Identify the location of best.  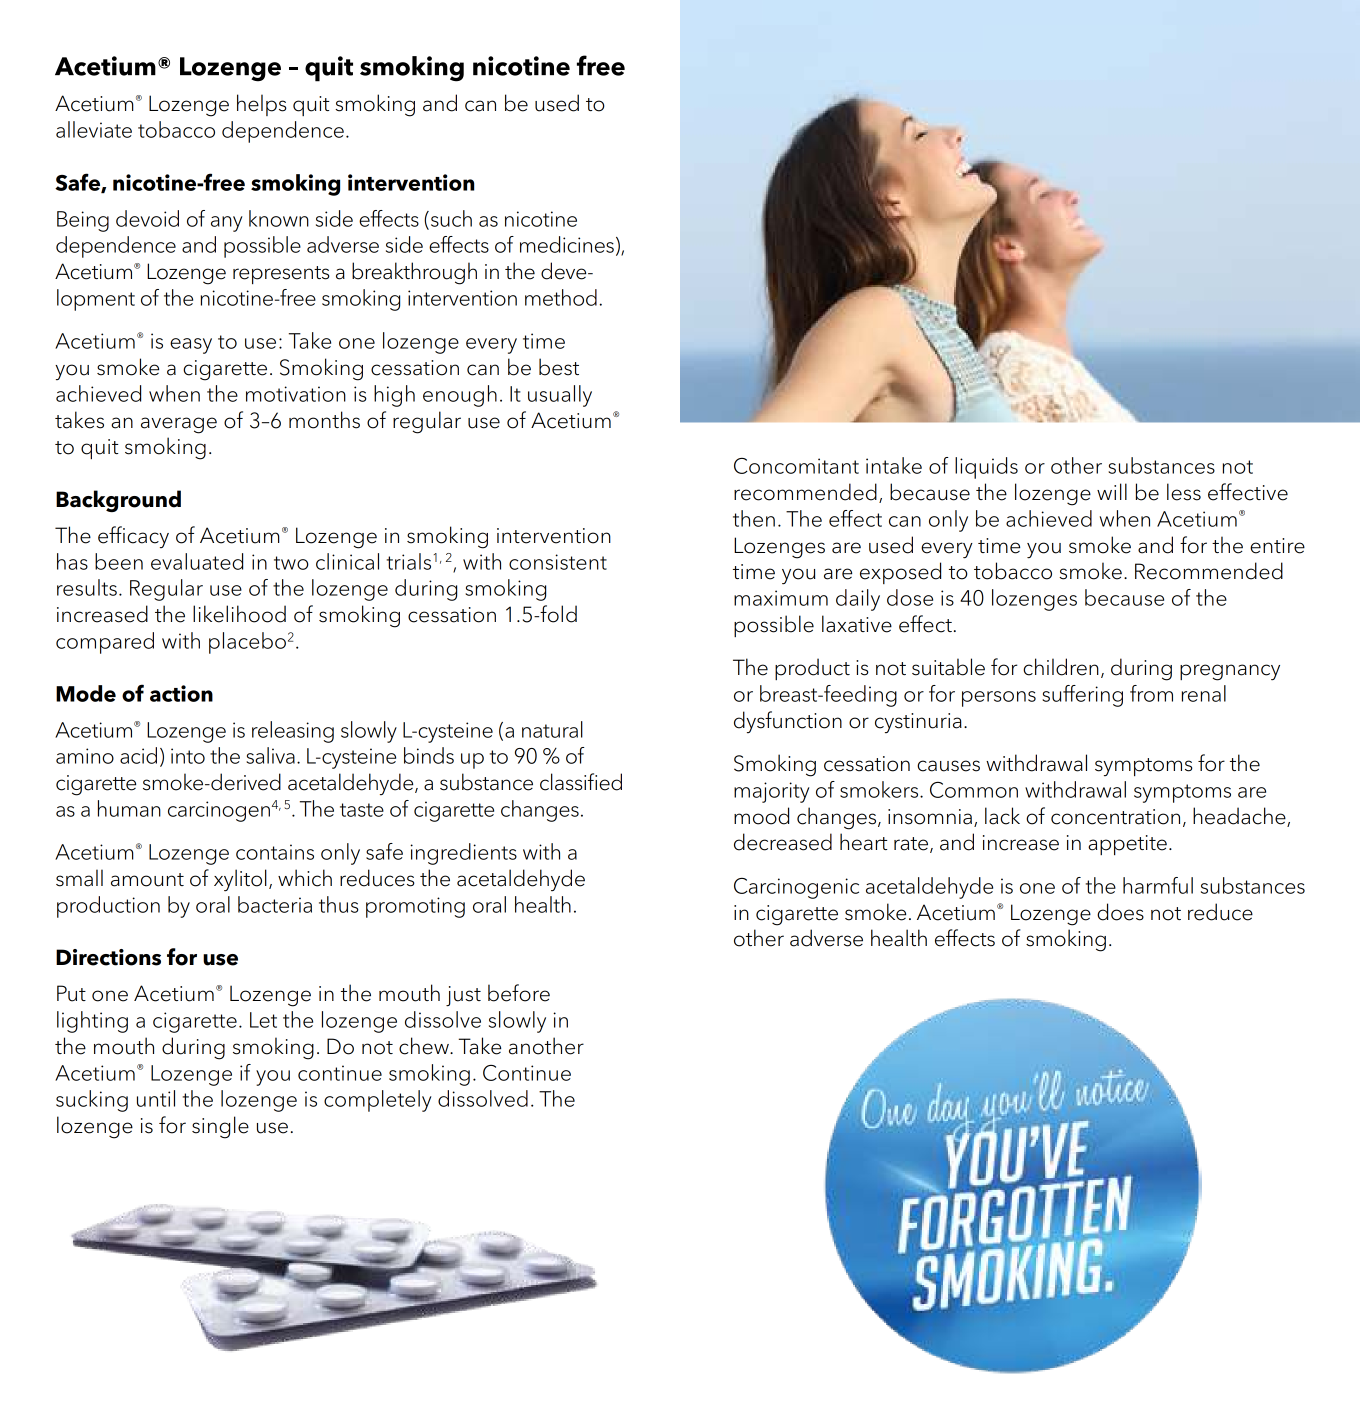
(559, 367).
